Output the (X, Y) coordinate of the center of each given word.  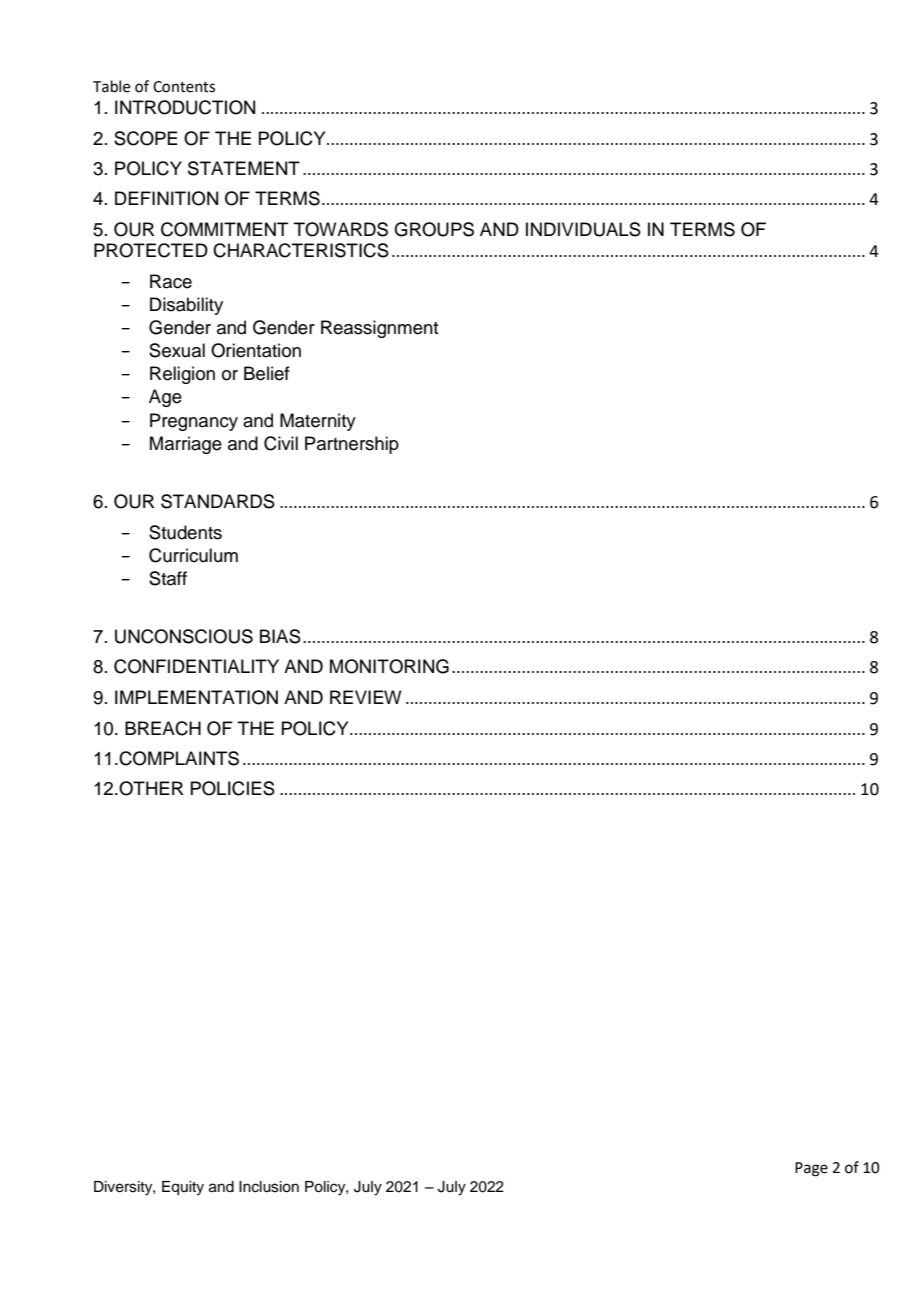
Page (811, 1169)
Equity (183, 1188)
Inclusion (269, 1187)
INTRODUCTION (185, 107)
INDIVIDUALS (583, 229)
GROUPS (434, 229)
